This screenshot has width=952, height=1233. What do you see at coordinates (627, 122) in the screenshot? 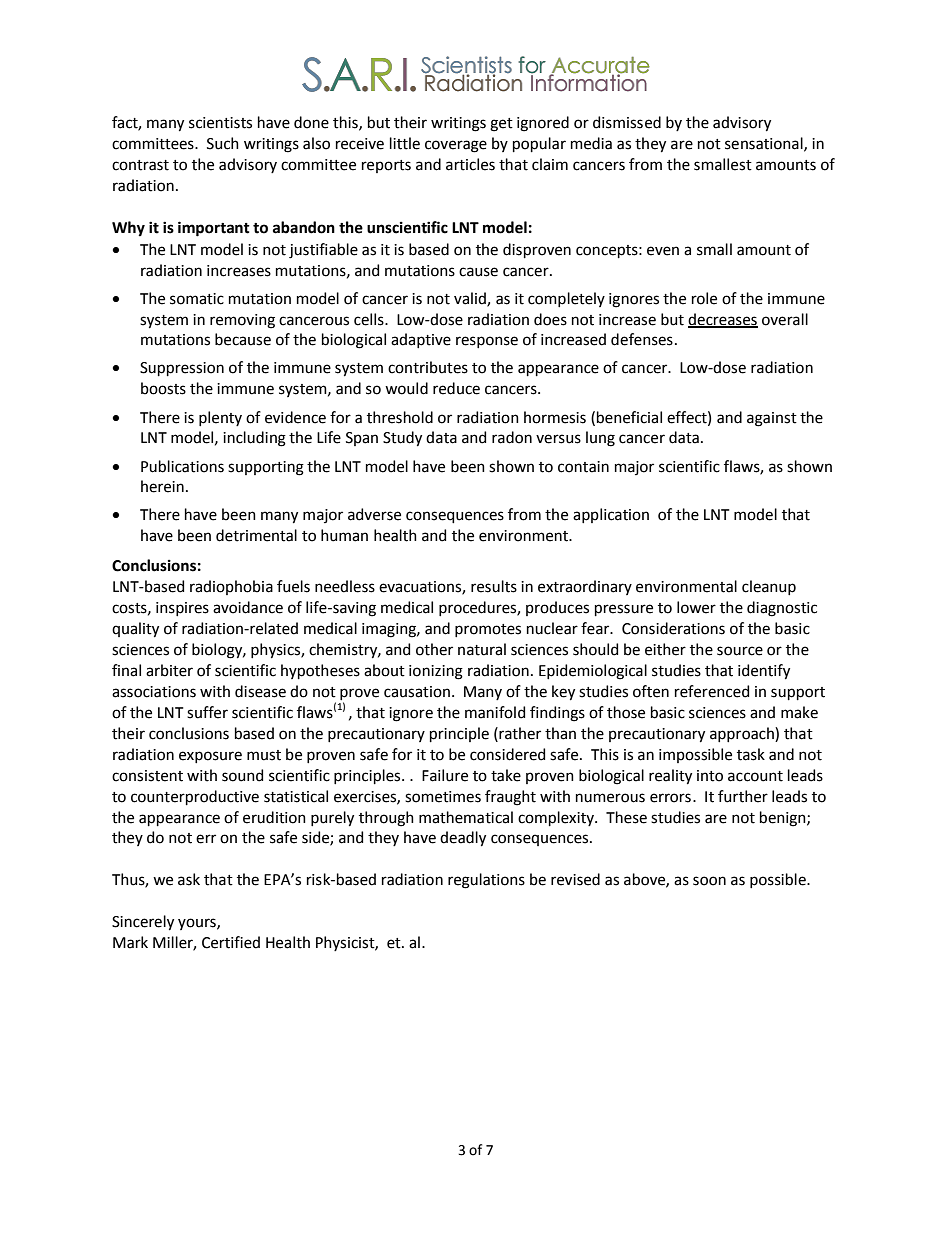
I see `dismissed` at bounding box center [627, 122].
